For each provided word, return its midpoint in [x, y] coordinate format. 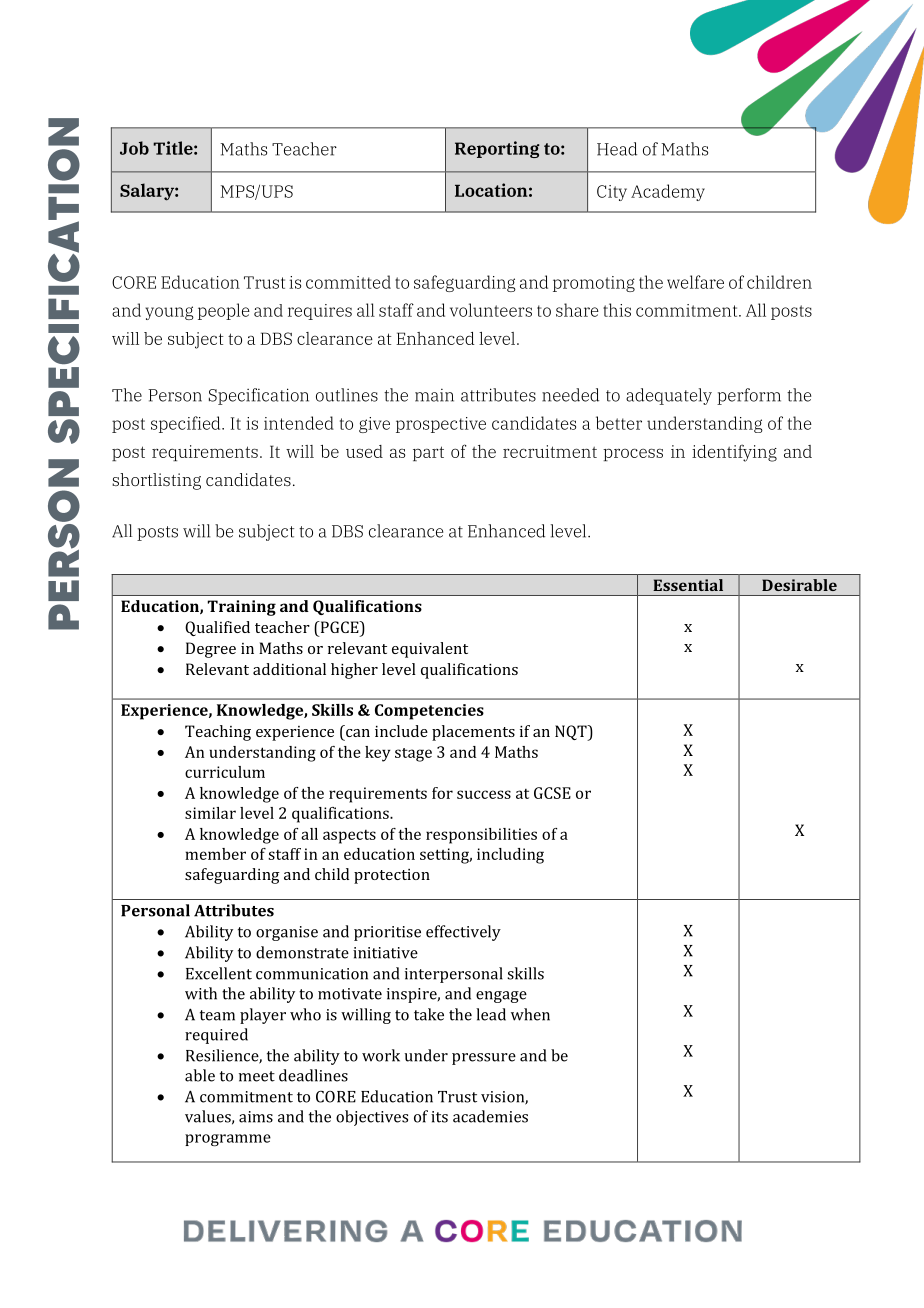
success [484, 794]
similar [210, 813]
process [633, 454]
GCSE [552, 793]
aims [256, 1117]
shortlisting [156, 481]
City [612, 193]
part [428, 453]
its [439, 1117]
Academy [668, 192]
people [224, 311]
